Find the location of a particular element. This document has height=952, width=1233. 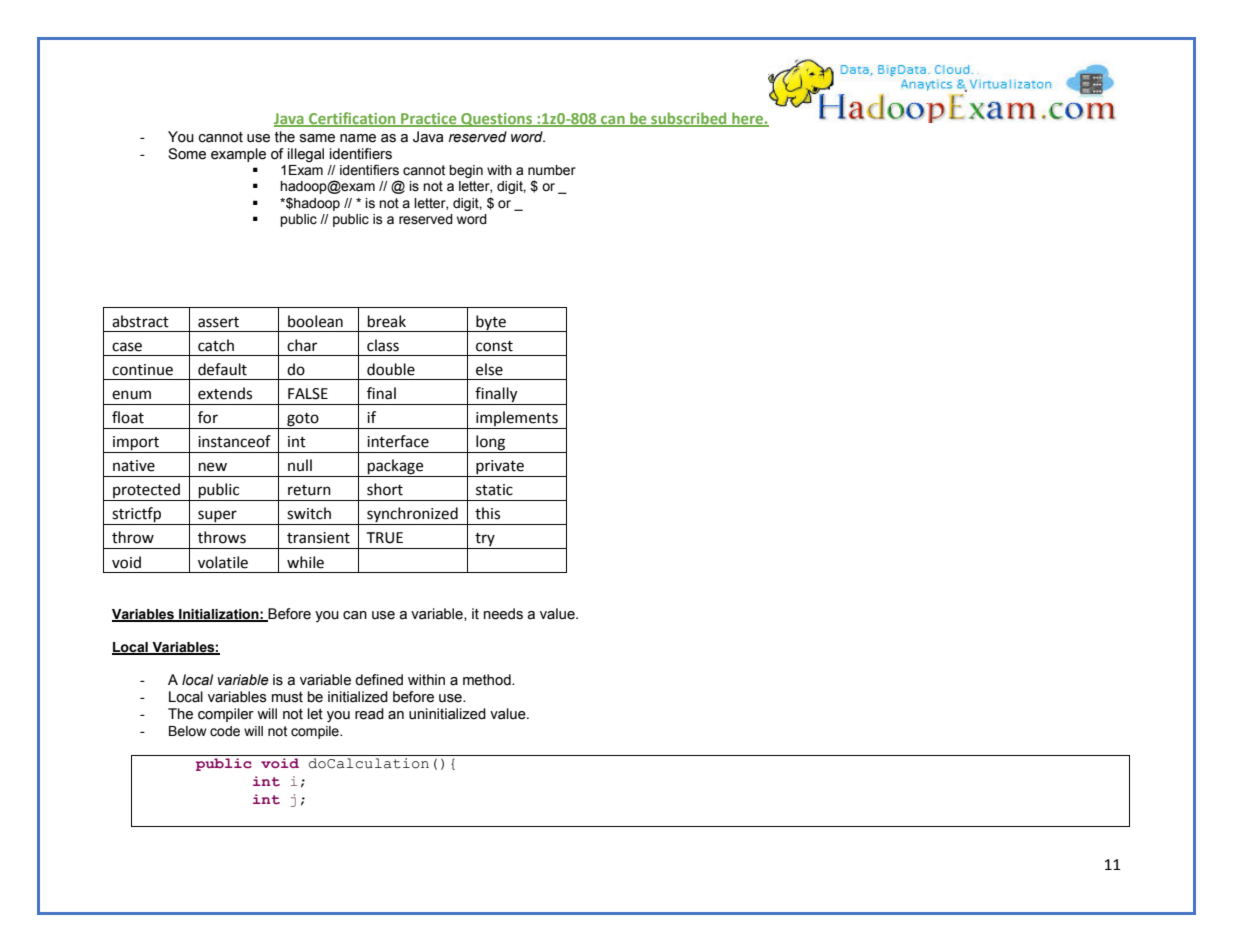

synchronized is located at coordinates (412, 516).
